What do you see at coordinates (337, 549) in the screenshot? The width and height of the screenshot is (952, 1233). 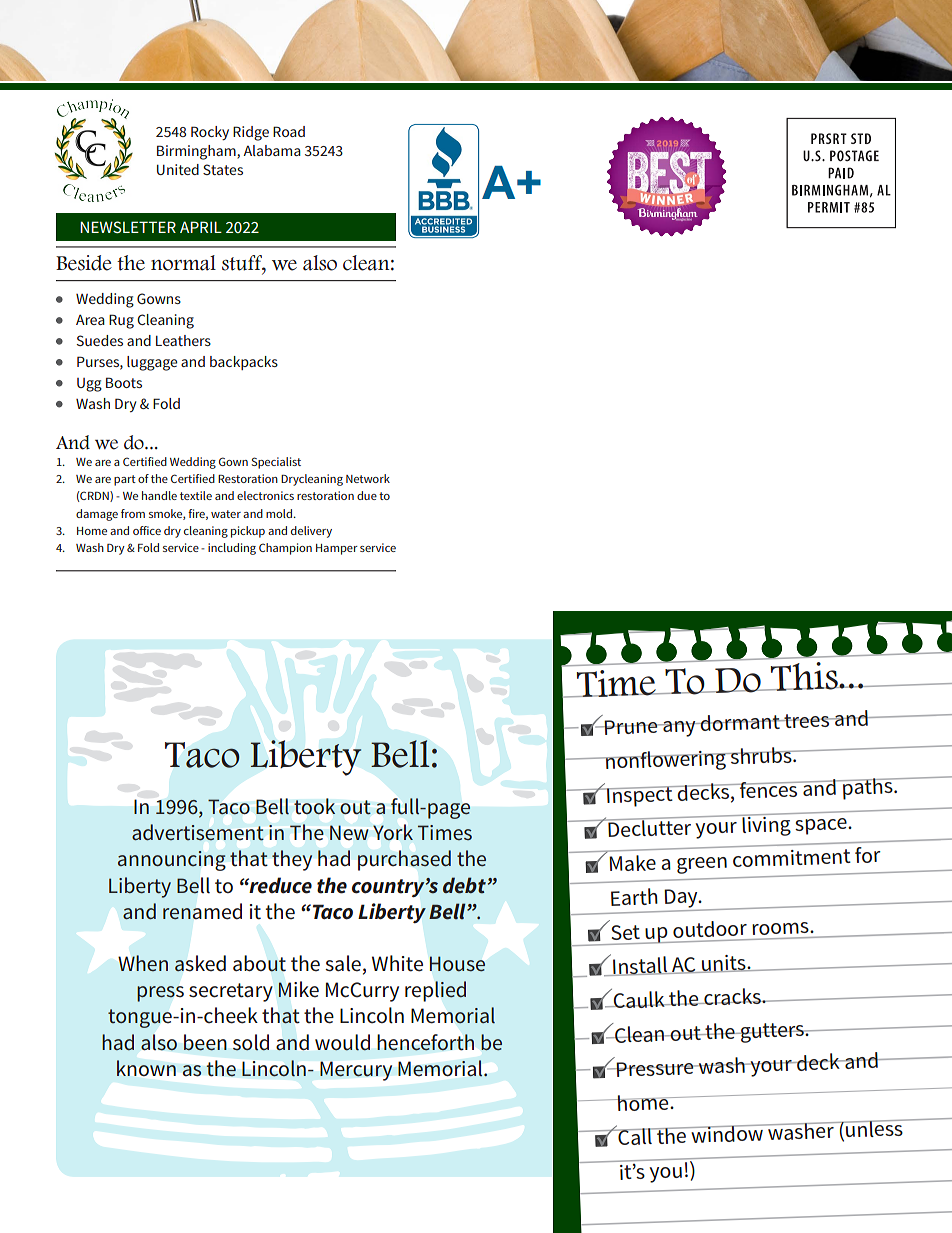 I see `Hamper` at bounding box center [337, 549].
